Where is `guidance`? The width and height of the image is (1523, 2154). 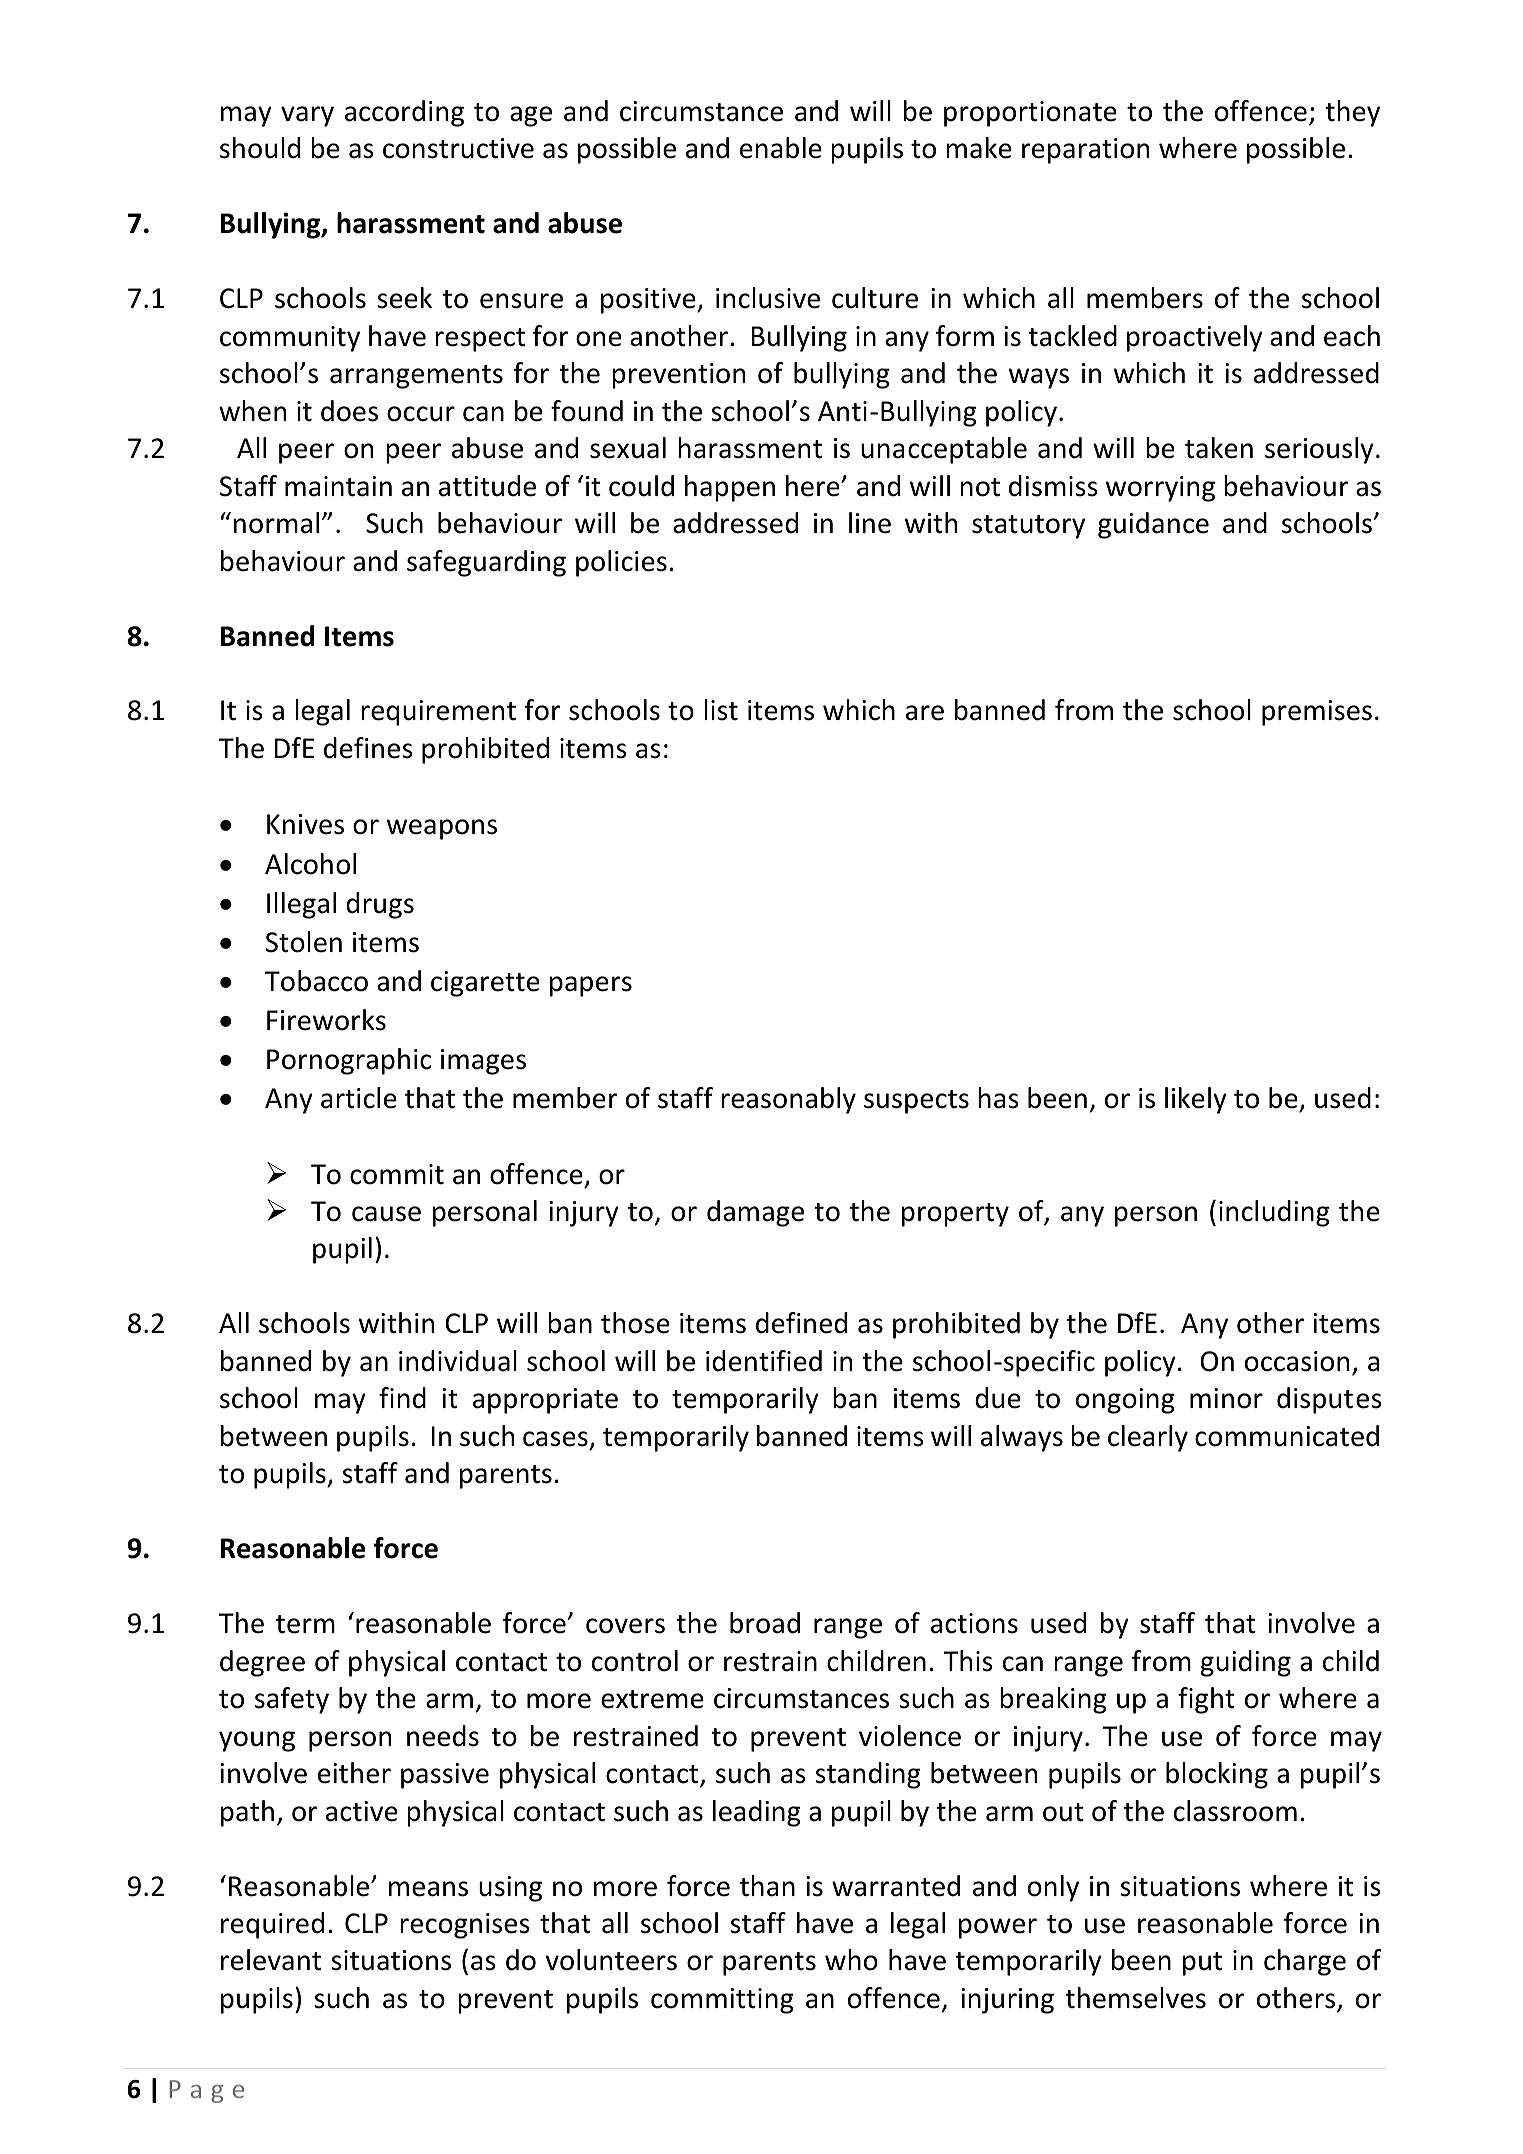 guidance is located at coordinates (1153, 525).
